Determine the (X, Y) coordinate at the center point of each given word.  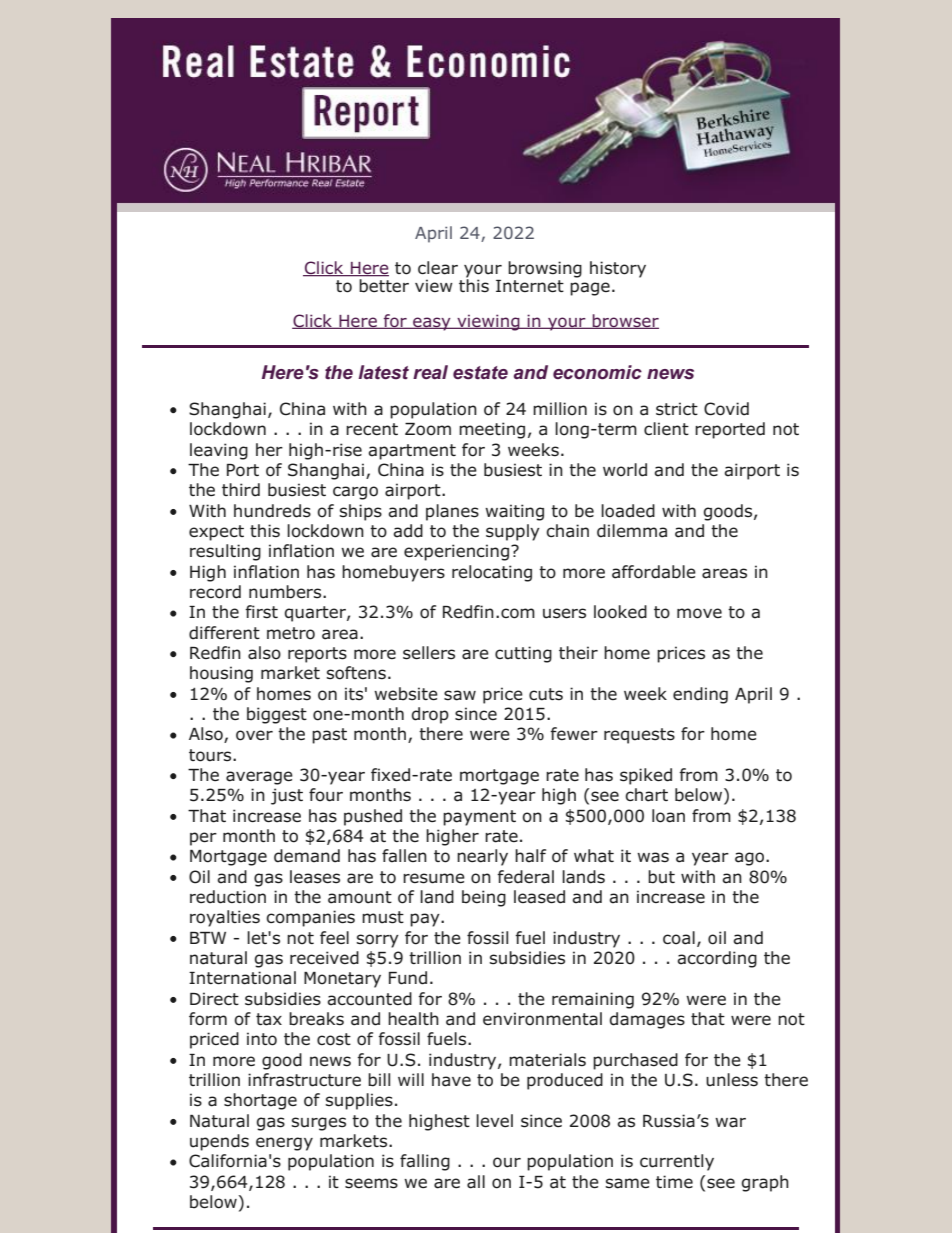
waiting (514, 512)
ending (700, 695)
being (484, 898)
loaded (628, 511)
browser (624, 321)
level (494, 1121)
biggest (277, 715)
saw (460, 695)
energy (284, 1144)
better (383, 284)
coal (679, 938)
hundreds (272, 511)
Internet (530, 286)
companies (310, 918)
